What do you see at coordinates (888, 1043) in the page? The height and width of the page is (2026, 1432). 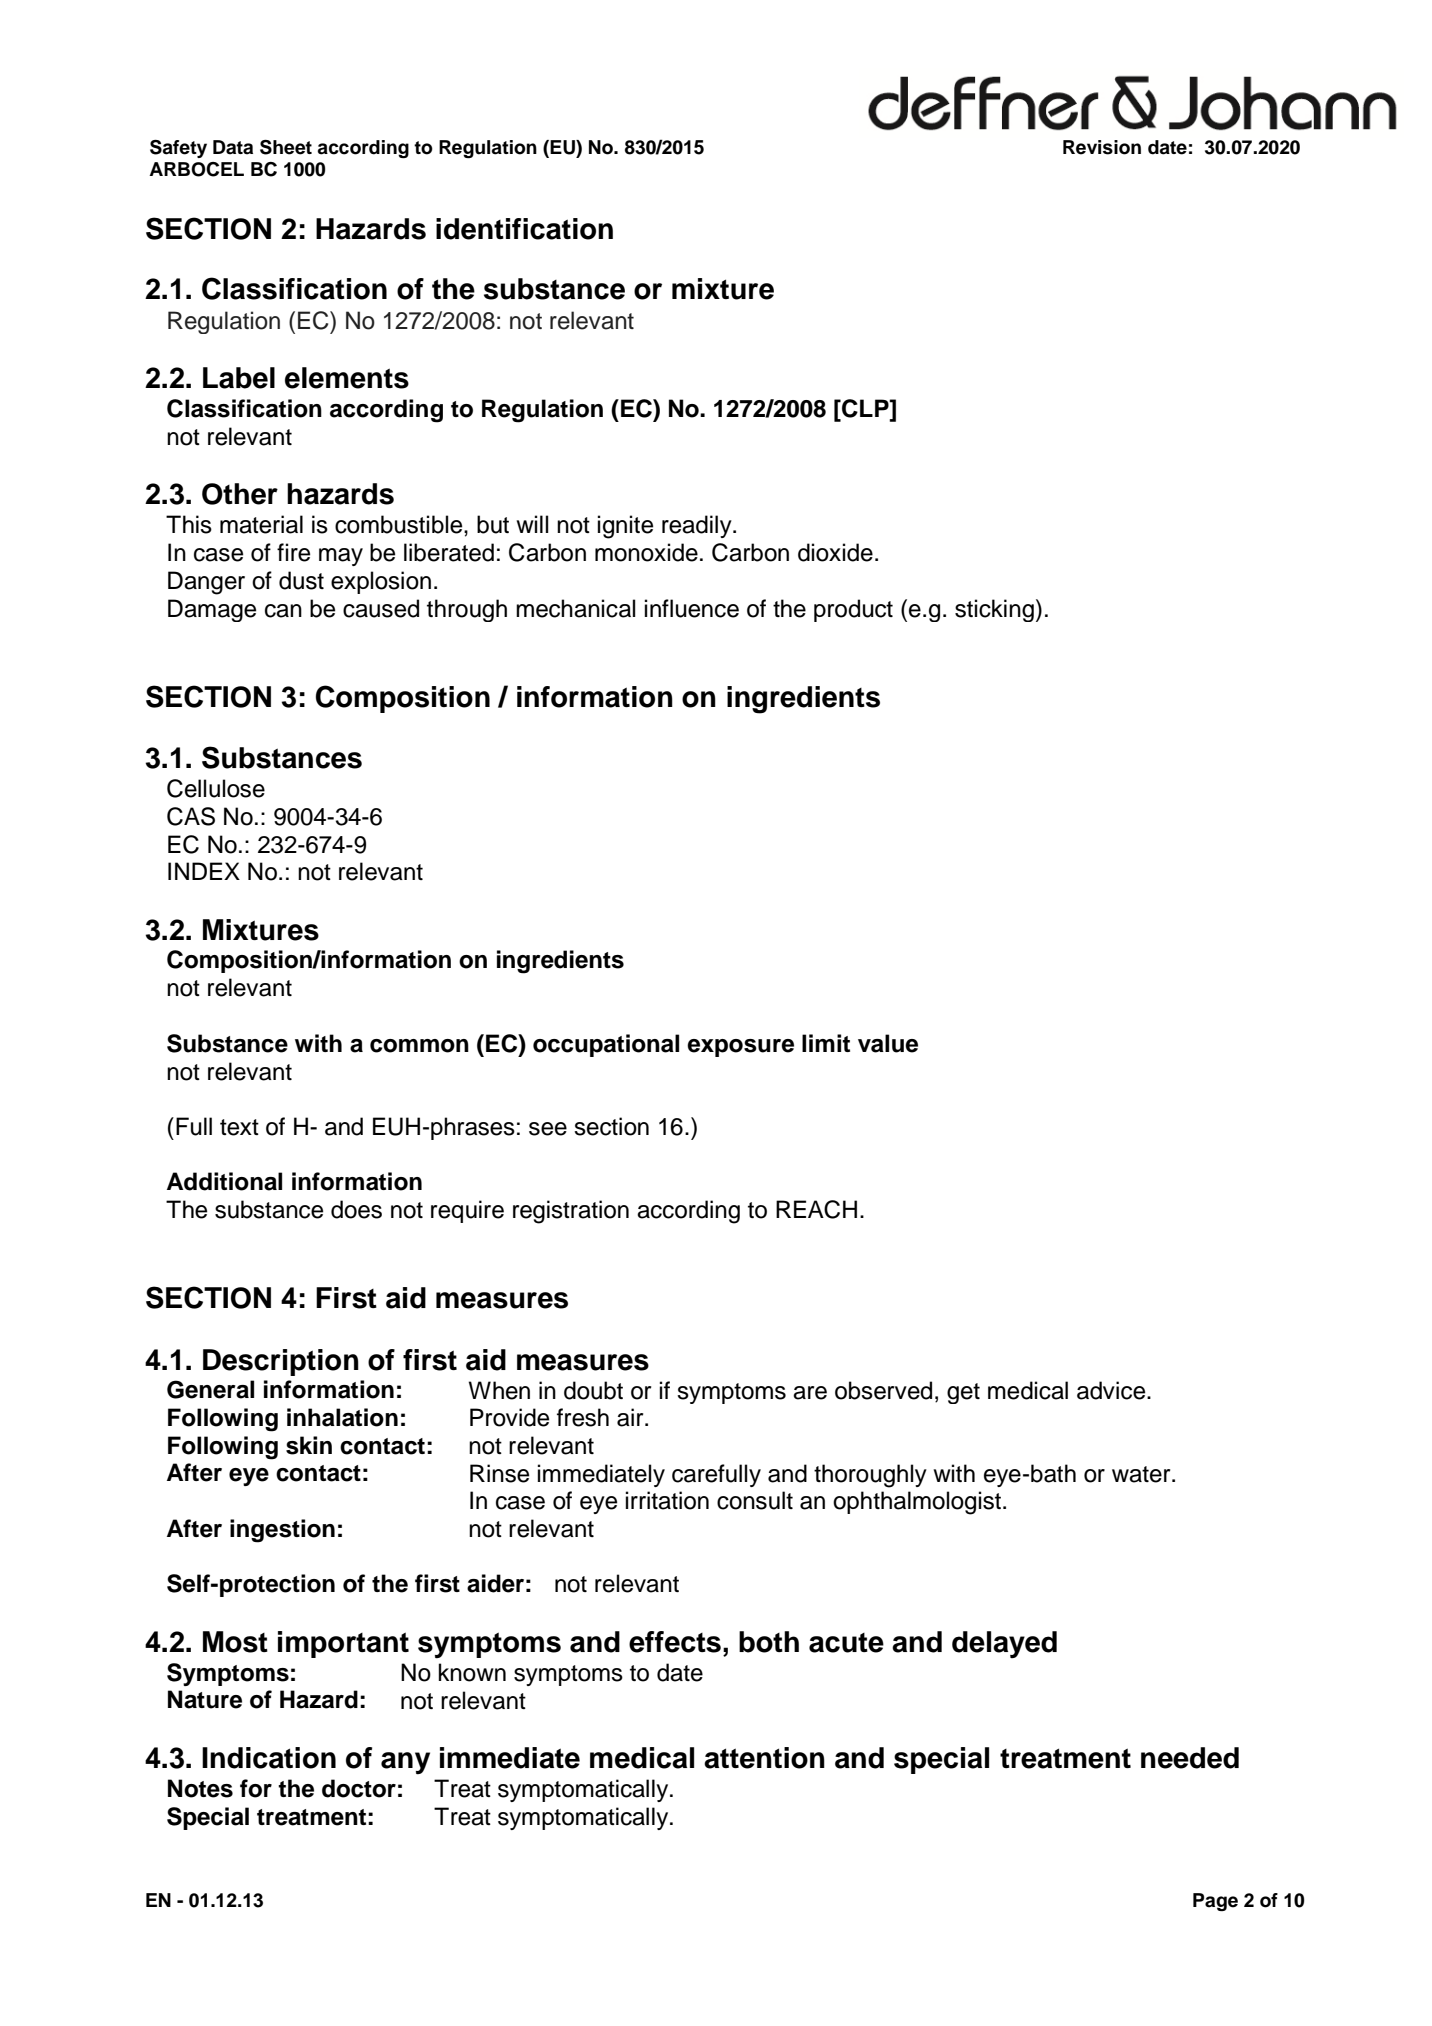 I see `value` at bounding box center [888, 1043].
